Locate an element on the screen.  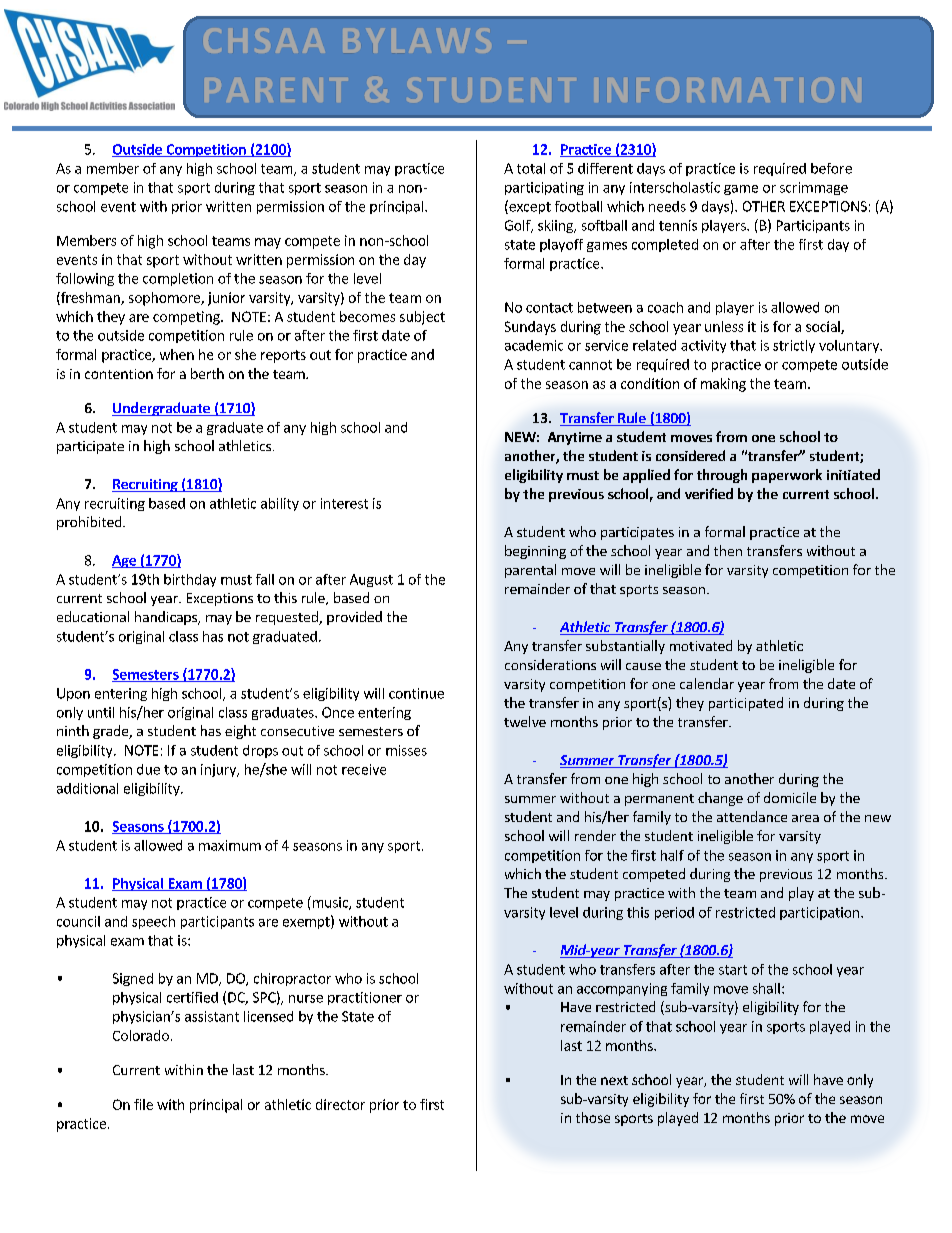
twelve is located at coordinates (525, 721).
